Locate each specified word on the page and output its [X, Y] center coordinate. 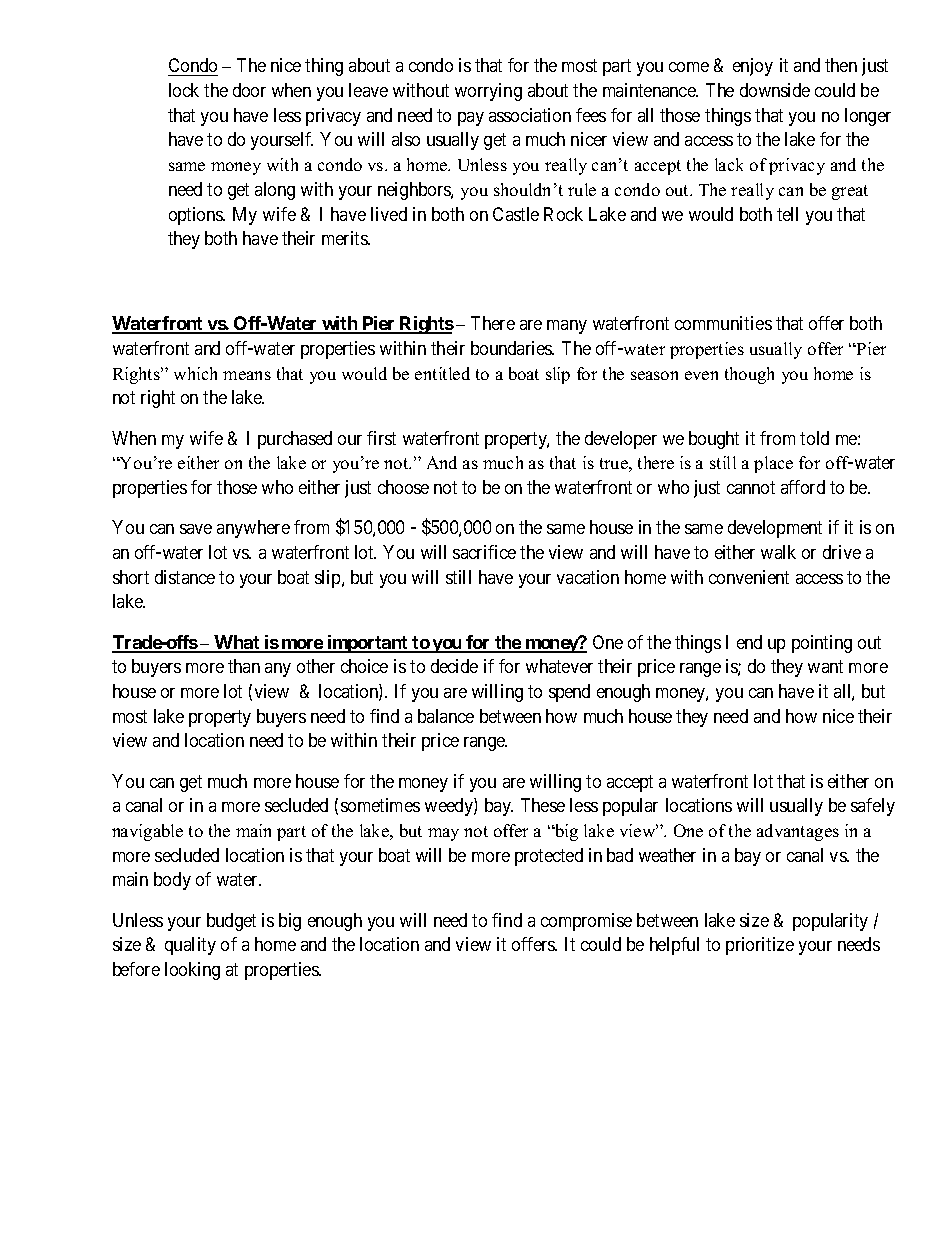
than [244, 666]
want [825, 667]
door [249, 90]
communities [723, 323]
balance [446, 716]
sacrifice [484, 552]
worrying [488, 92]
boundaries [512, 348]
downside [775, 90]
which [195, 373]
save [196, 529]
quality [190, 946]
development [775, 529]
